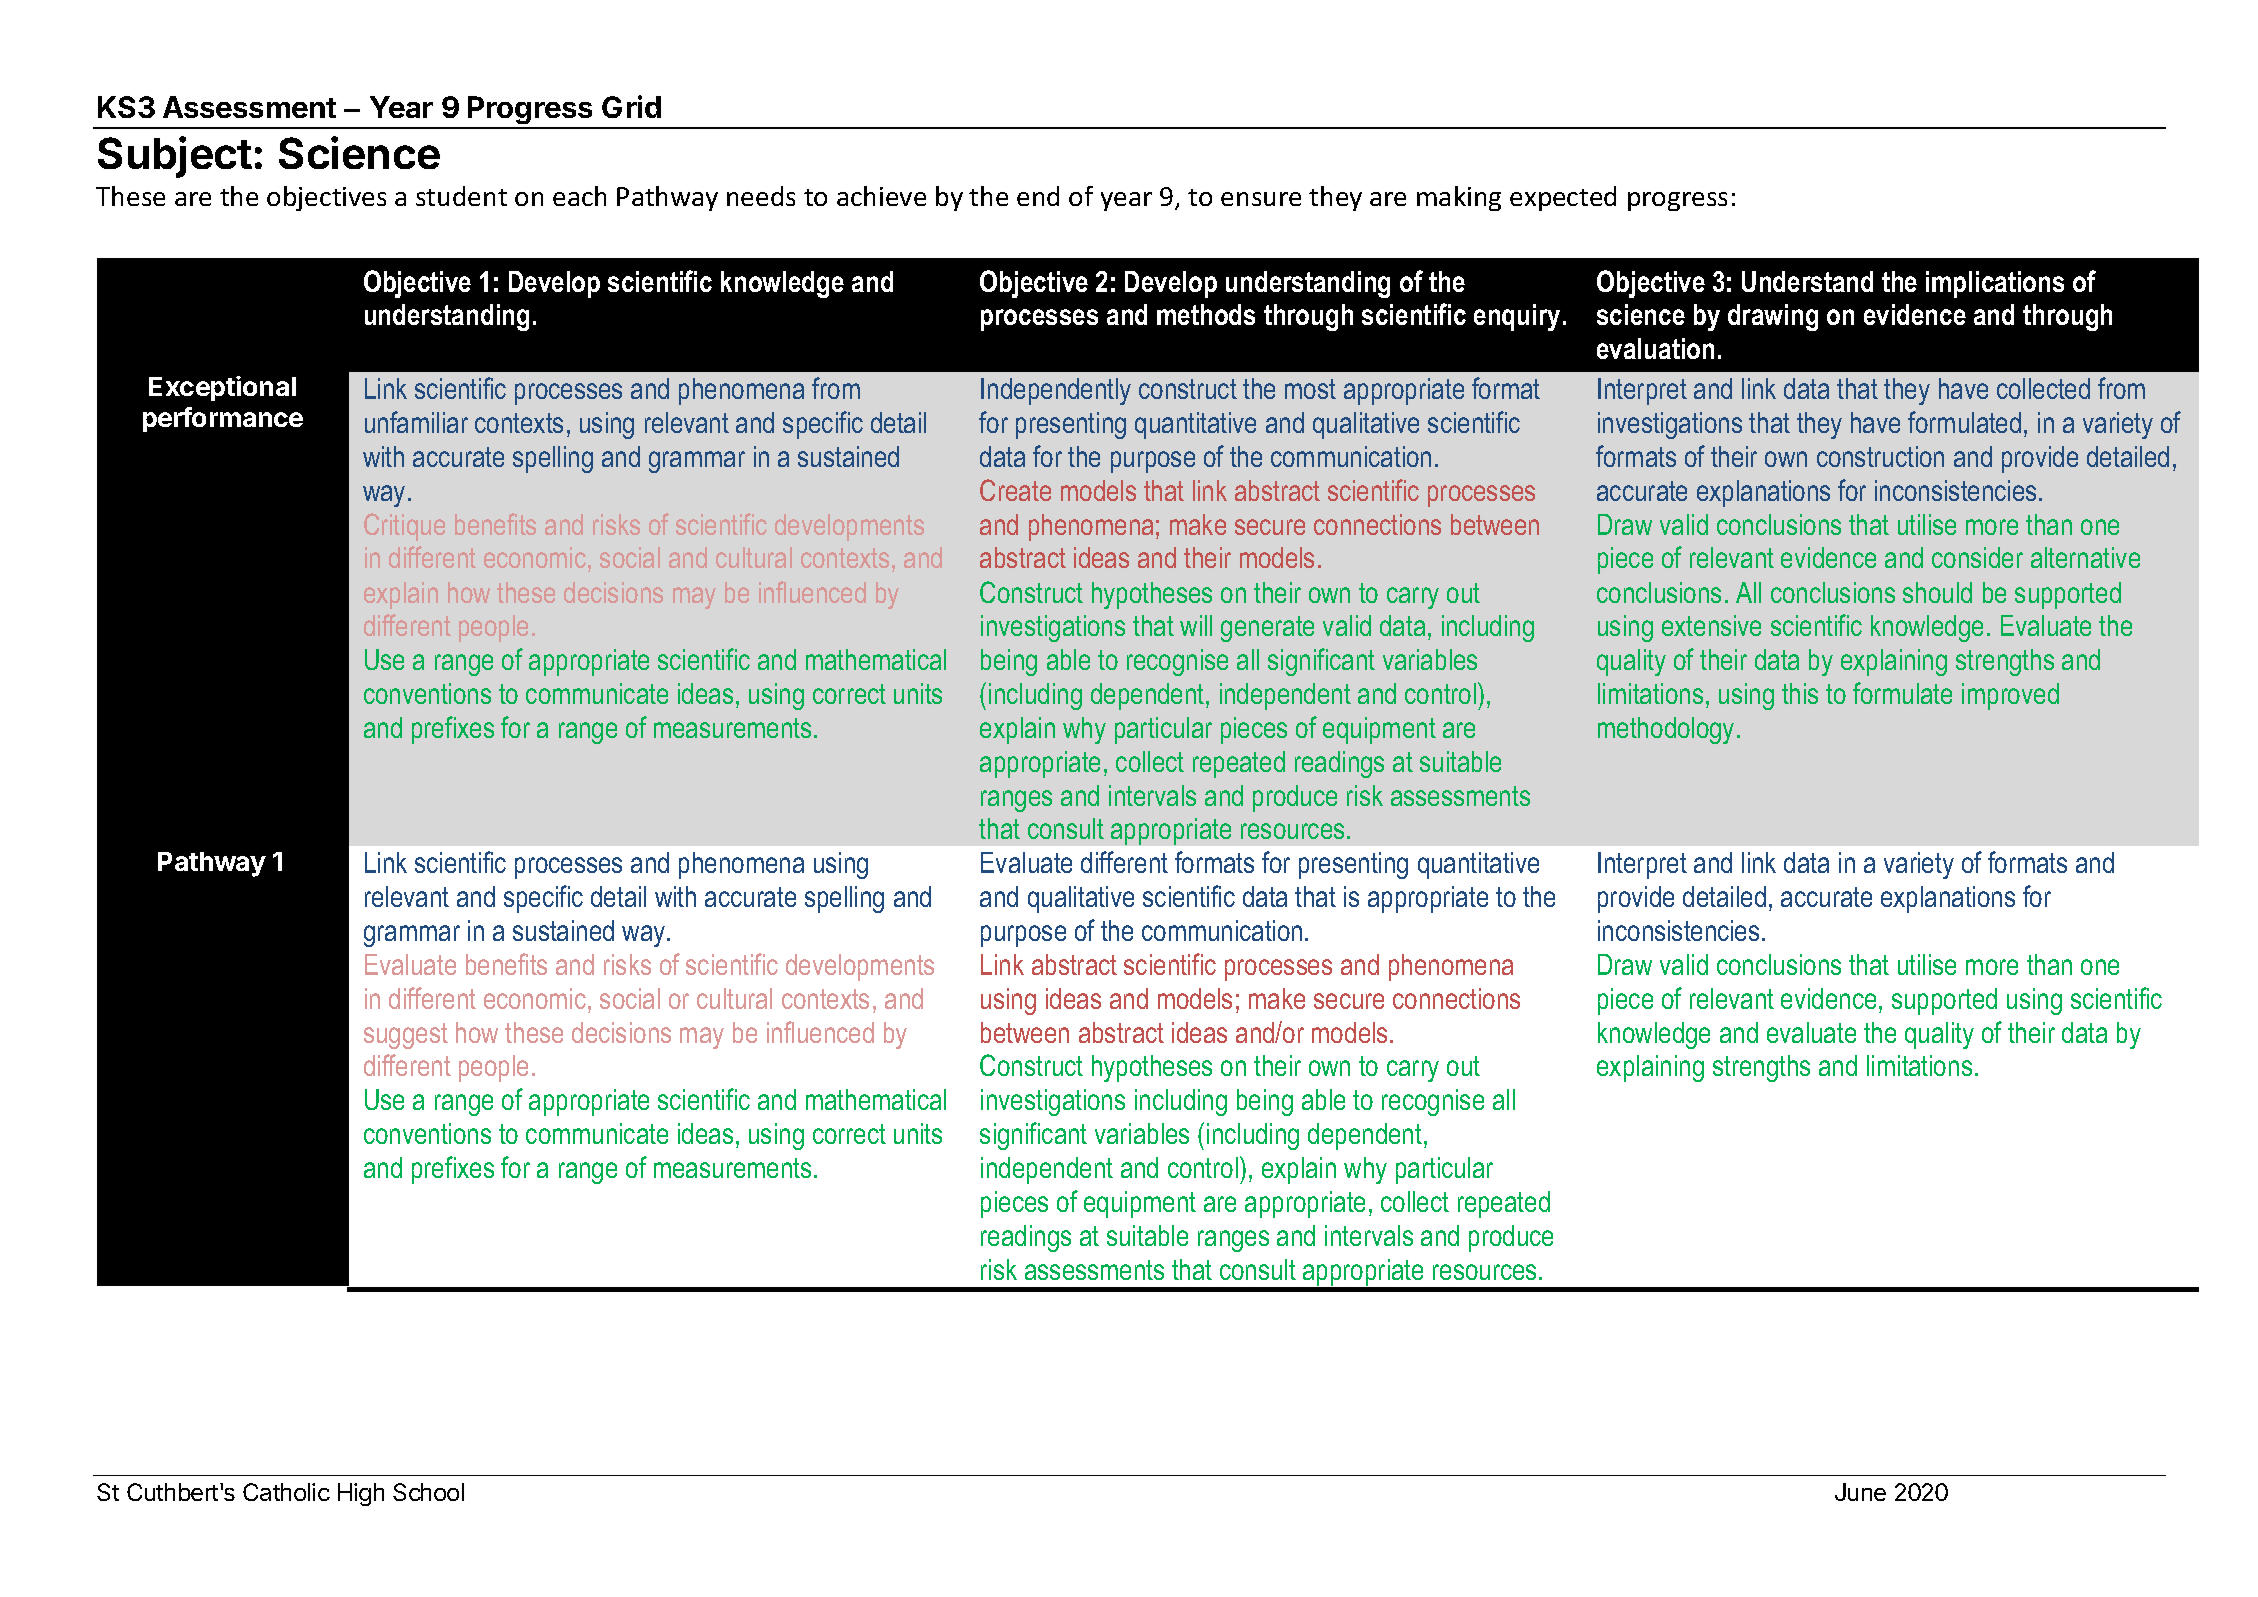 The height and width of the document is (1597, 2258). What do you see at coordinates (1860, 1492) in the document?
I see `June` at bounding box center [1860, 1492].
